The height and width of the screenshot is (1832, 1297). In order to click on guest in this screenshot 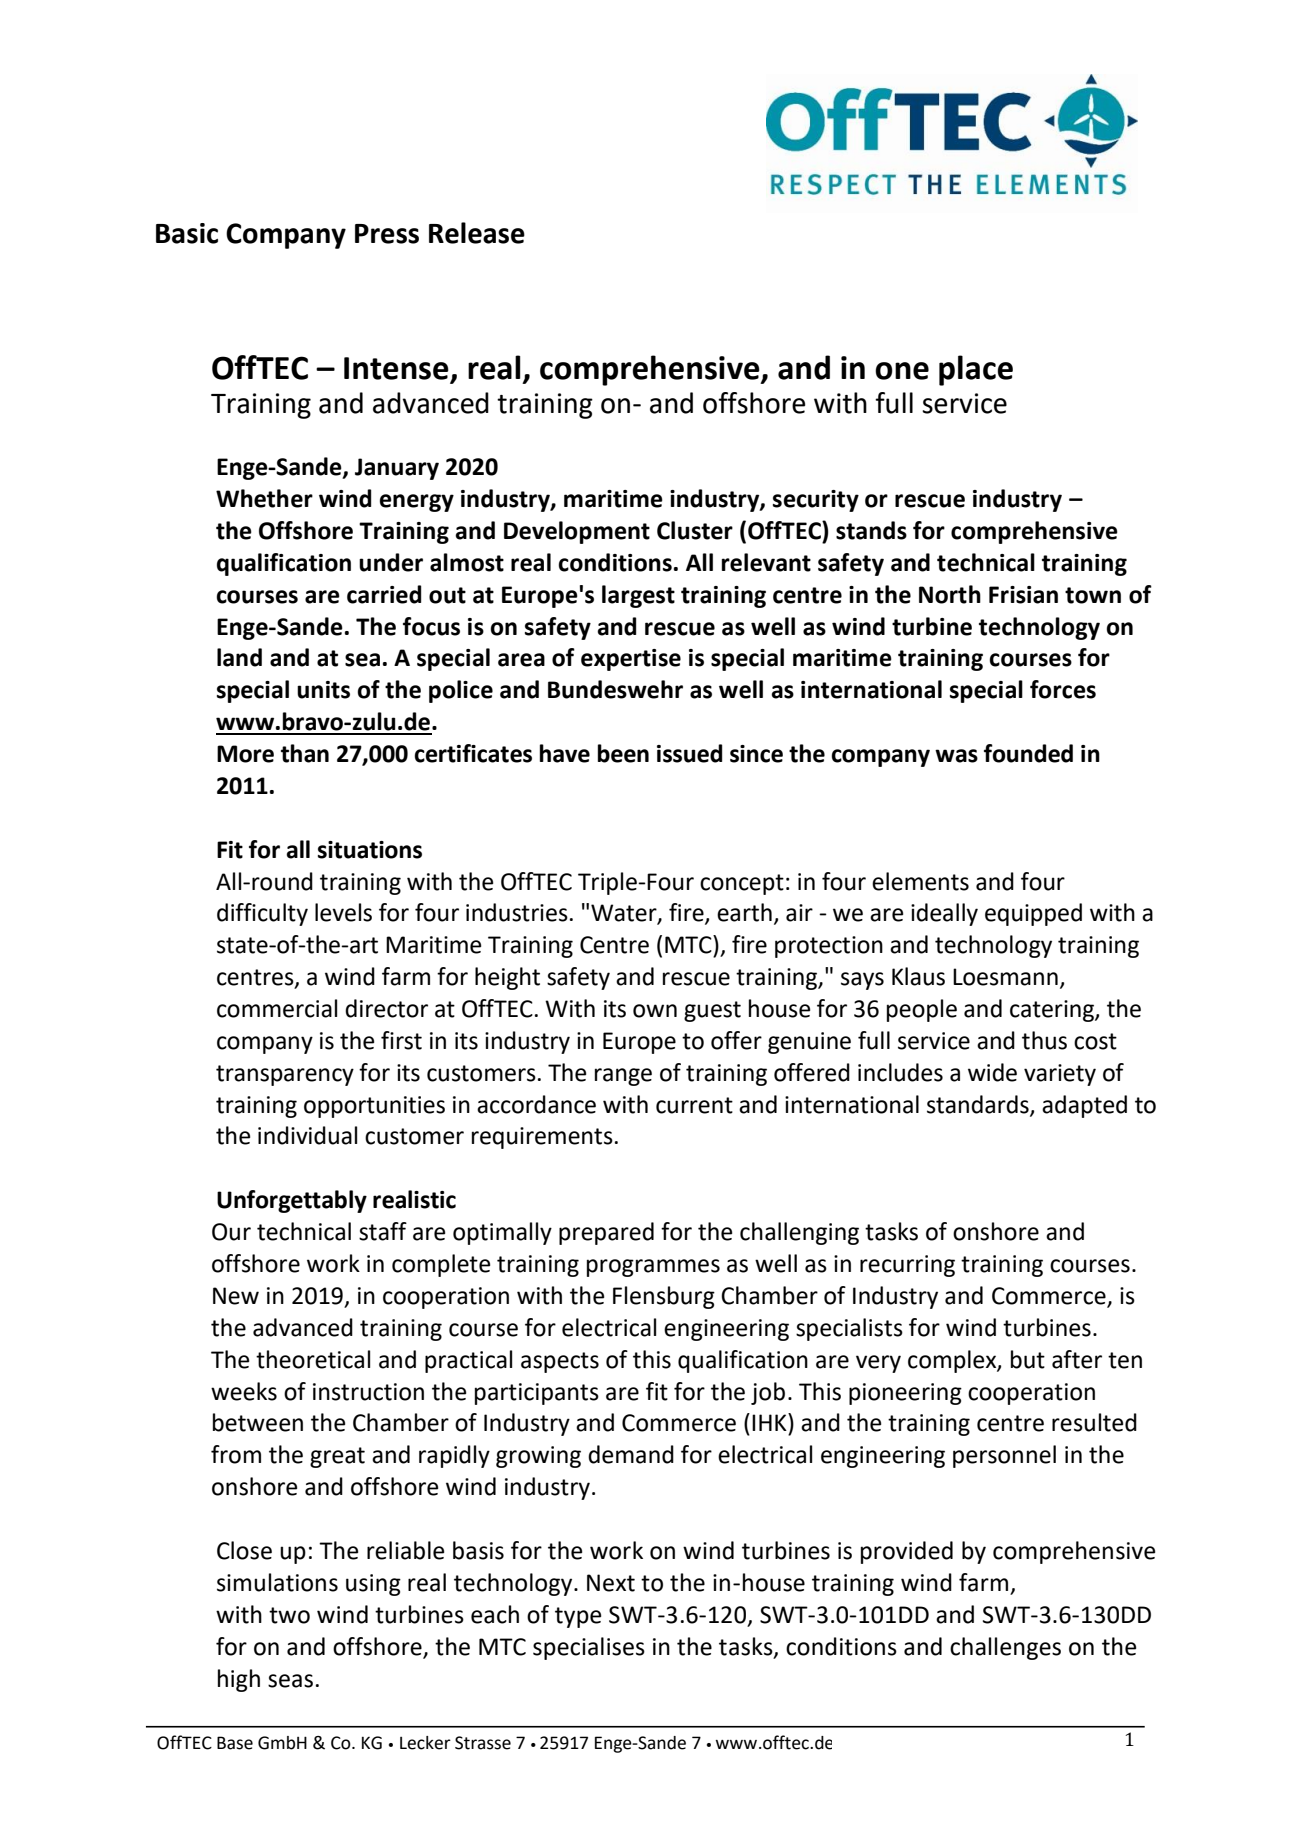, I will do `click(712, 1011)`.
